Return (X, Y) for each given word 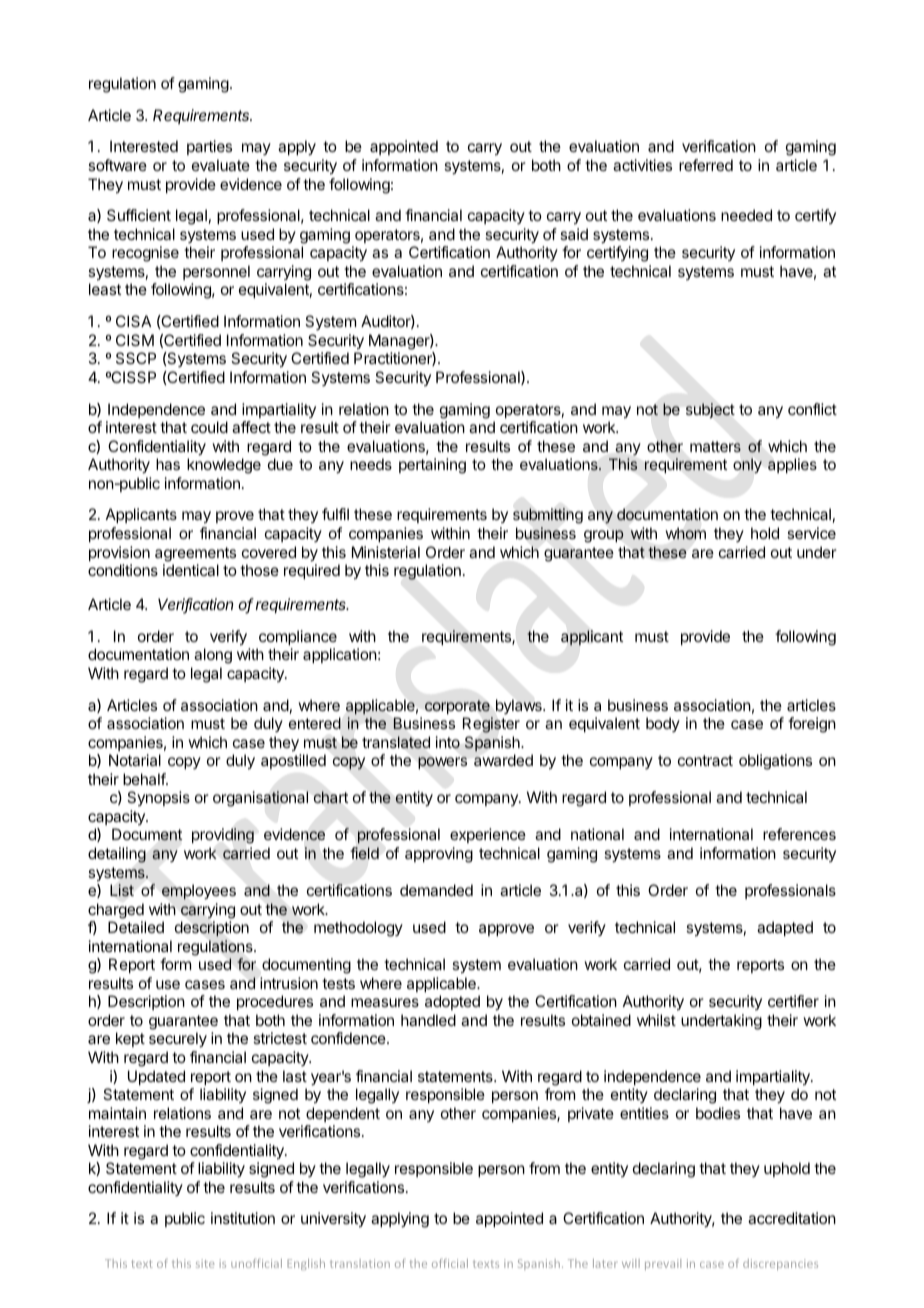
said (574, 234)
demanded (436, 890)
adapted (785, 928)
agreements (195, 554)
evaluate (221, 165)
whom (686, 533)
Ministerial (386, 552)
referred (706, 165)
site (205, 1263)
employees (199, 892)
